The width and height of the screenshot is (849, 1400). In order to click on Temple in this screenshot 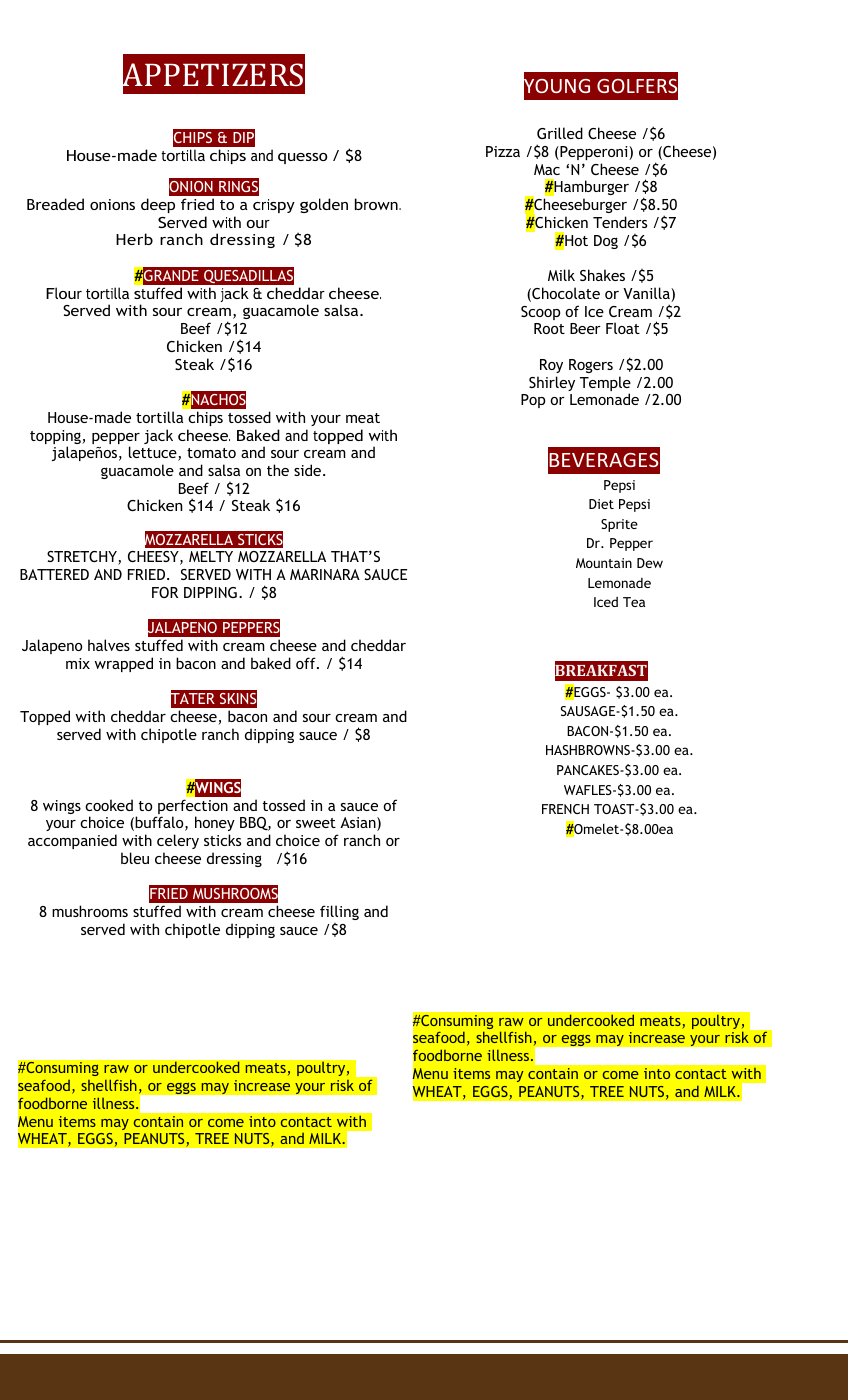, I will do `click(605, 385)`.
